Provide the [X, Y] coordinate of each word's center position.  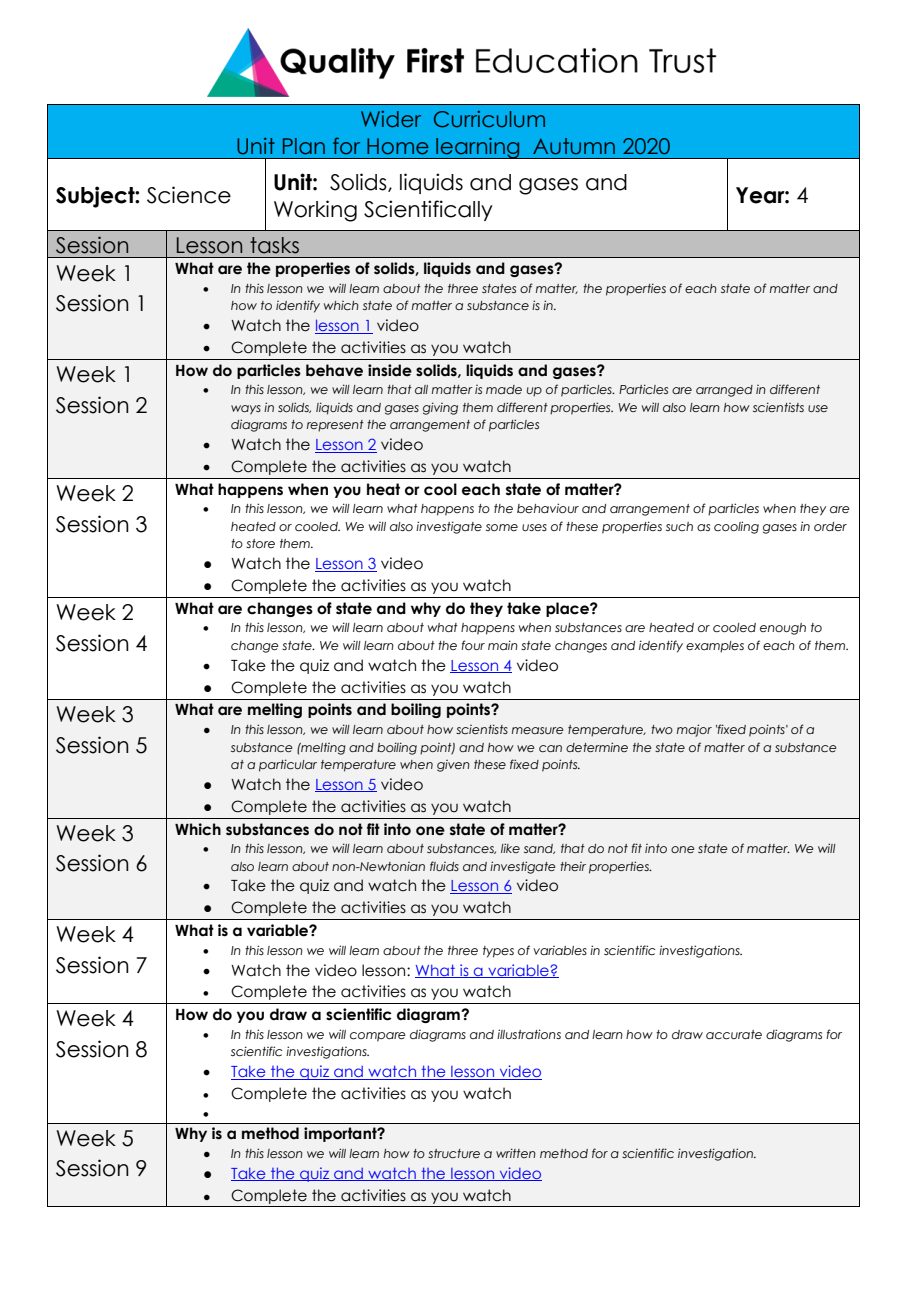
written [516, 1153]
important [341, 1134]
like [510, 848]
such [679, 526]
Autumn [574, 146]
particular [288, 765]
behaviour [548, 508]
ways [246, 410]
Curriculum [489, 119]
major [694, 730]
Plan [304, 146]
